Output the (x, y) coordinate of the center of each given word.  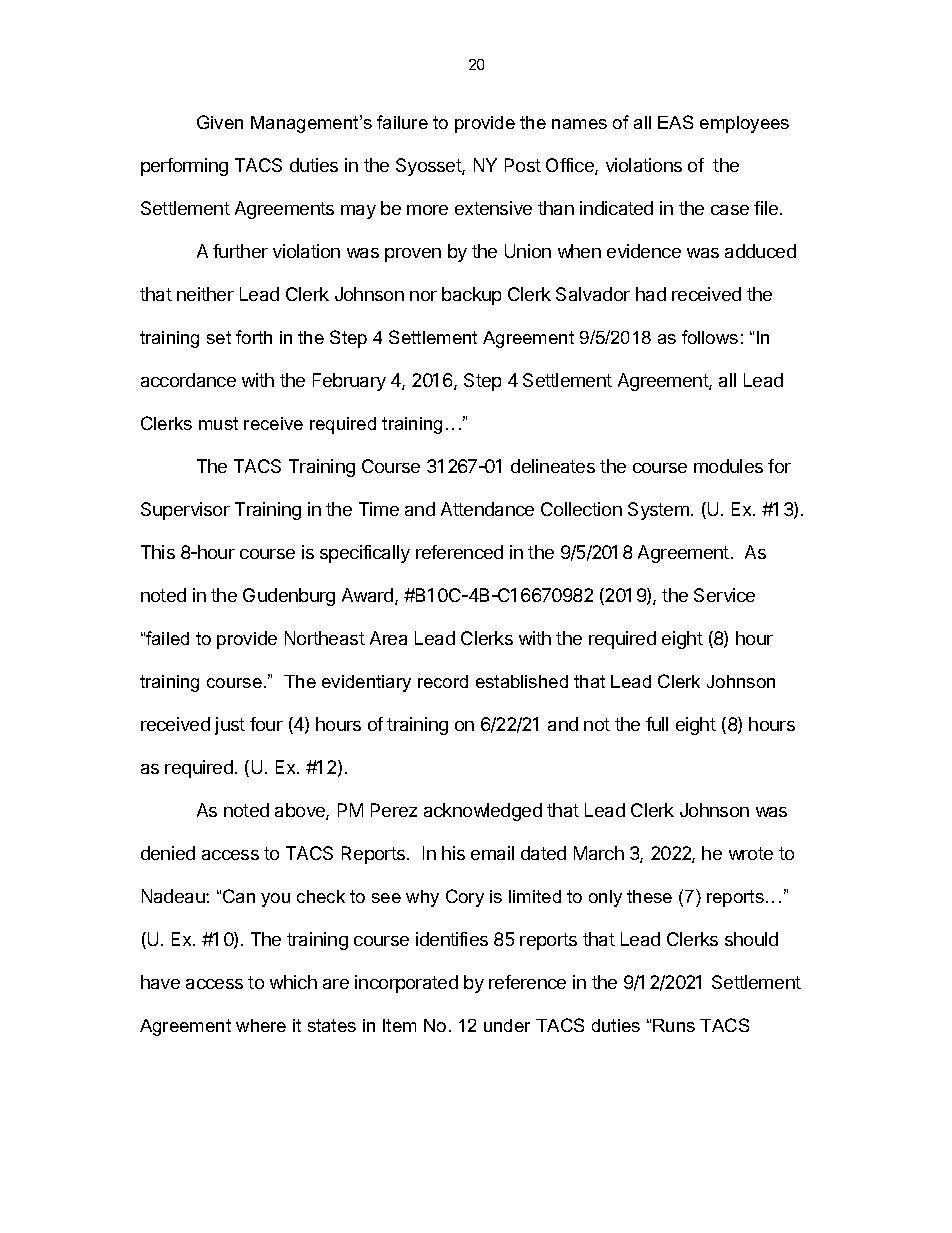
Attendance (487, 509)
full (657, 724)
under (507, 1025)
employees (744, 124)
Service (724, 595)
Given (220, 122)
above (301, 811)
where (261, 1025)
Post (523, 165)
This (158, 552)
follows (710, 337)
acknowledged (483, 812)
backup (471, 296)
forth (254, 337)
